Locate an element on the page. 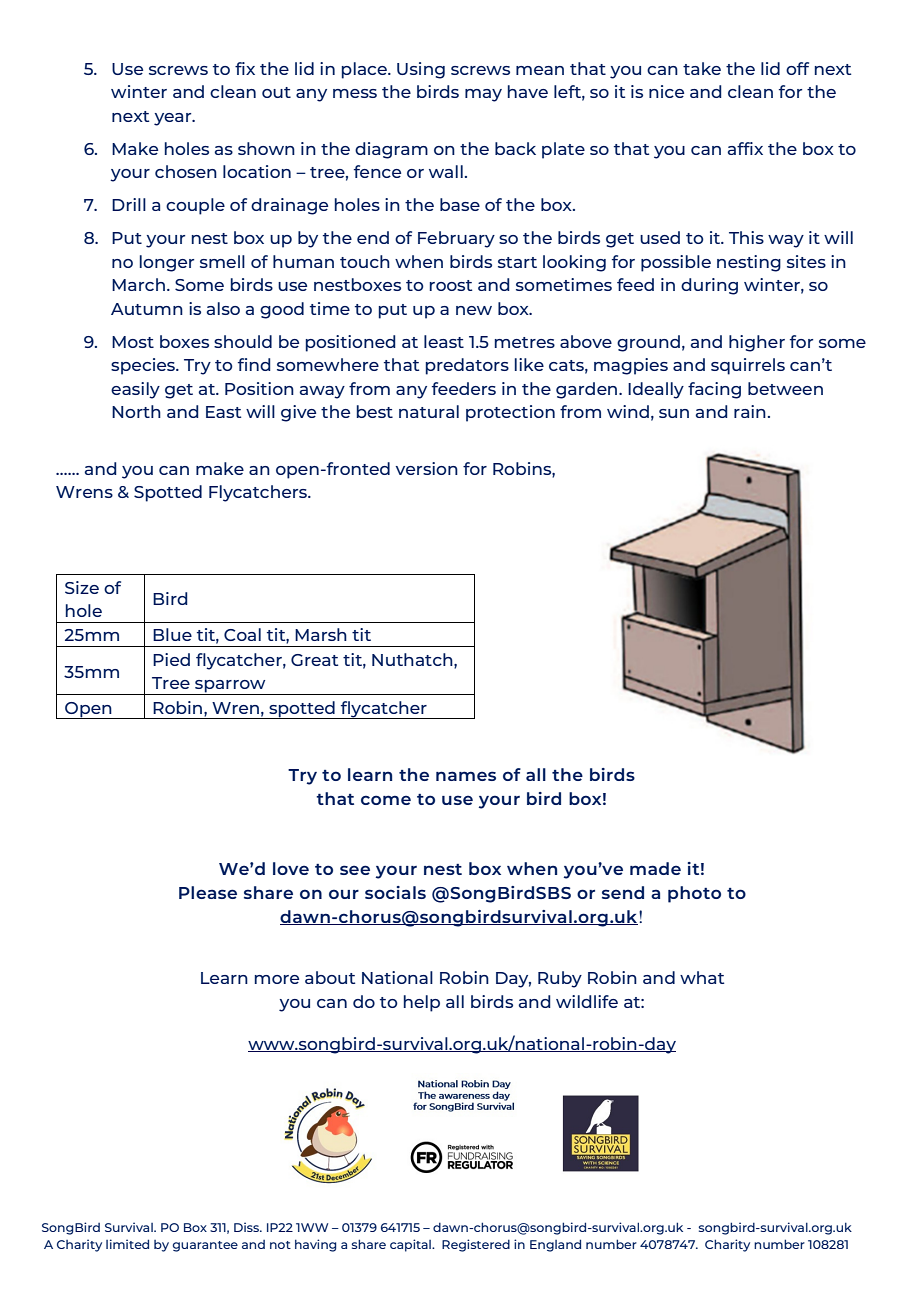 This document has height=1308, width=924. version is located at coordinates (427, 468).
